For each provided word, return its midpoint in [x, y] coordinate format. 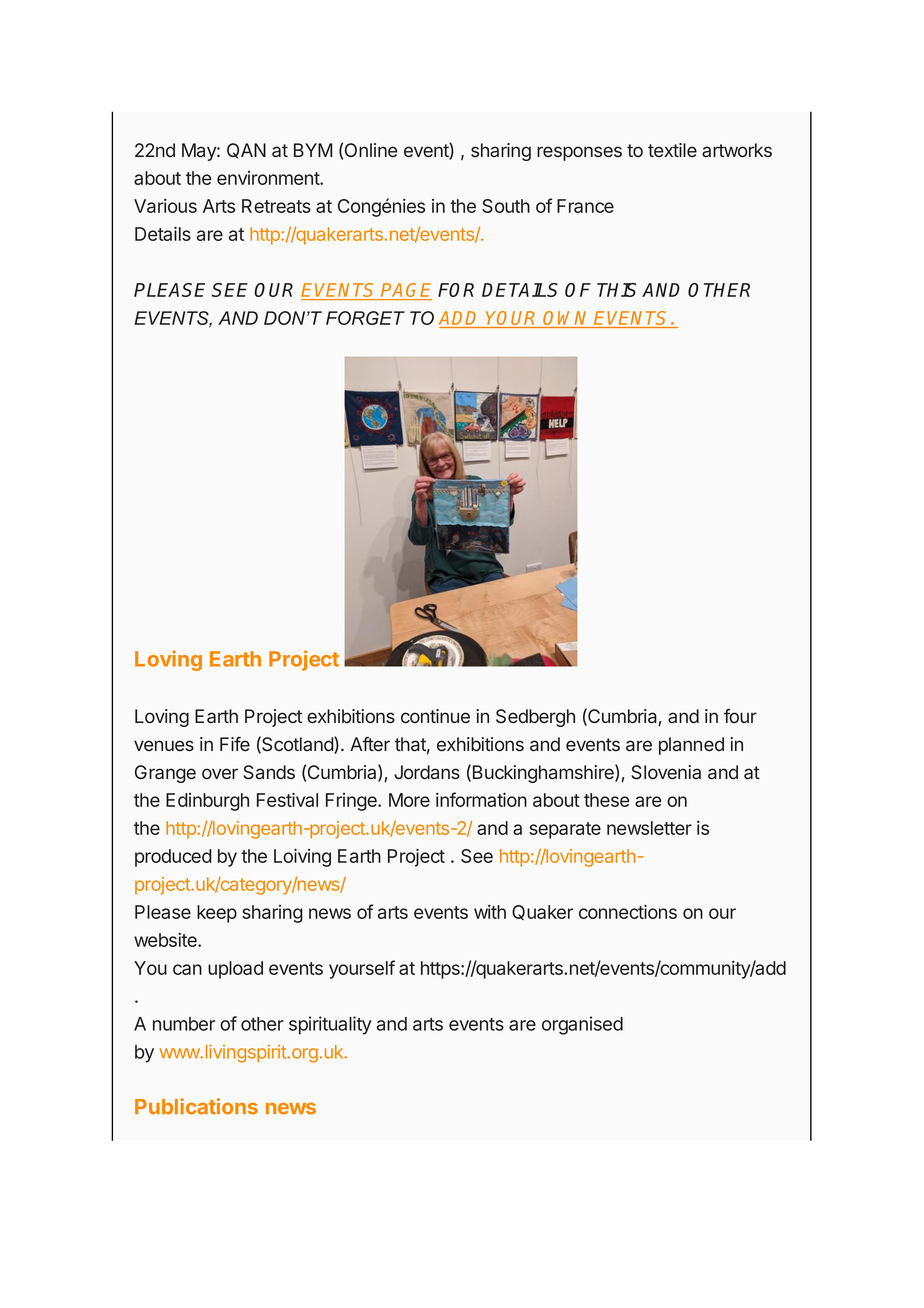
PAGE [406, 291]
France [585, 206]
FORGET [365, 318]
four [740, 716]
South [506, 206]
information [481, 799]
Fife [235, 744]
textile [672, 150]
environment [269, 178]
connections [628, 912]
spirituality [330, 1025]
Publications [196, 1106]
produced [173, 858]
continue [435, 716]
